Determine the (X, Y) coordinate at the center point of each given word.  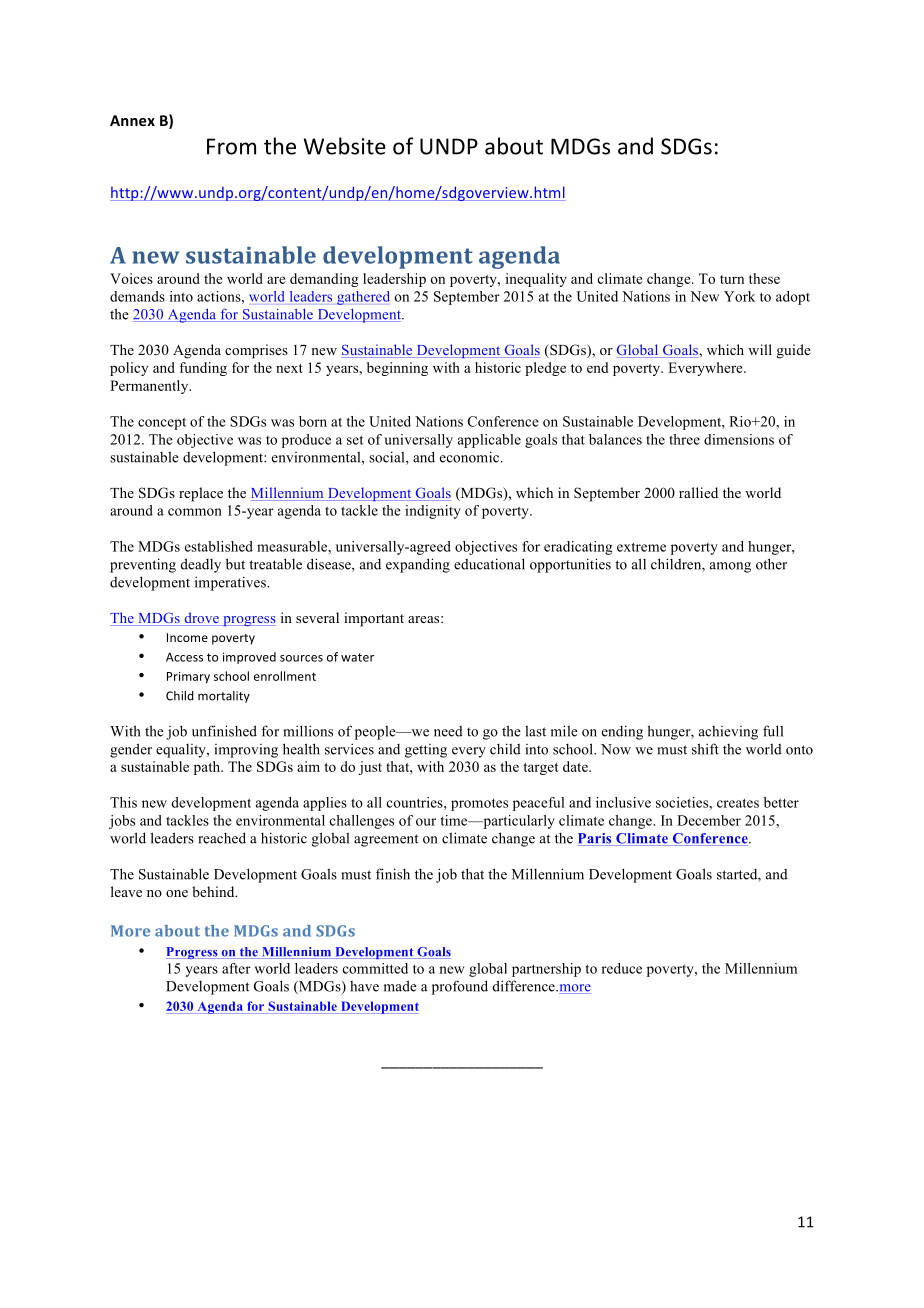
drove (201, 619)
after (236, 968)
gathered (363, 298)
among (730, 567)
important (374, 619)
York (739, 296)
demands (137, 296)
